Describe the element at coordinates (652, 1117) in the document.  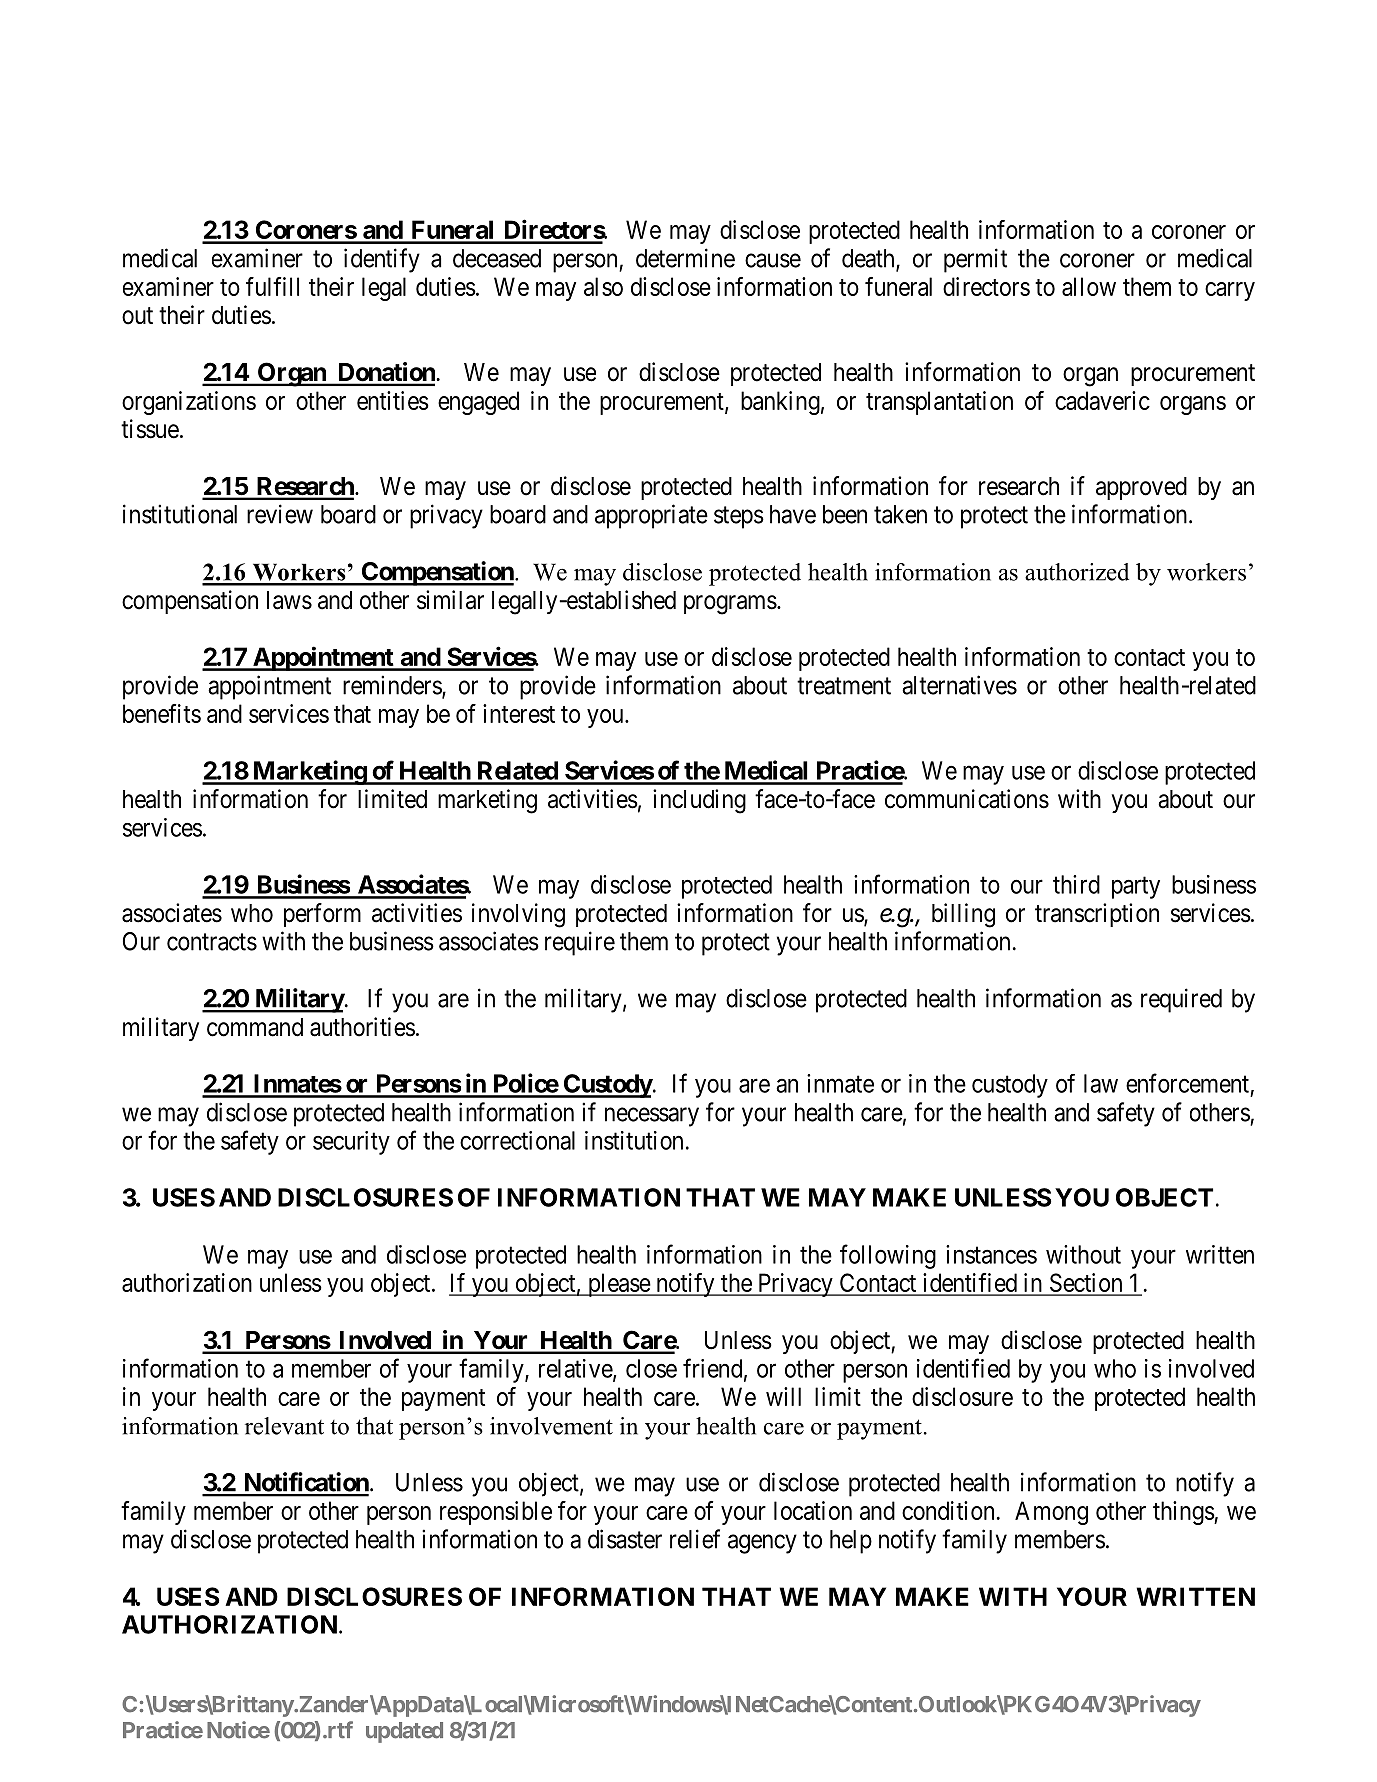
I see `necessary` at that location.
